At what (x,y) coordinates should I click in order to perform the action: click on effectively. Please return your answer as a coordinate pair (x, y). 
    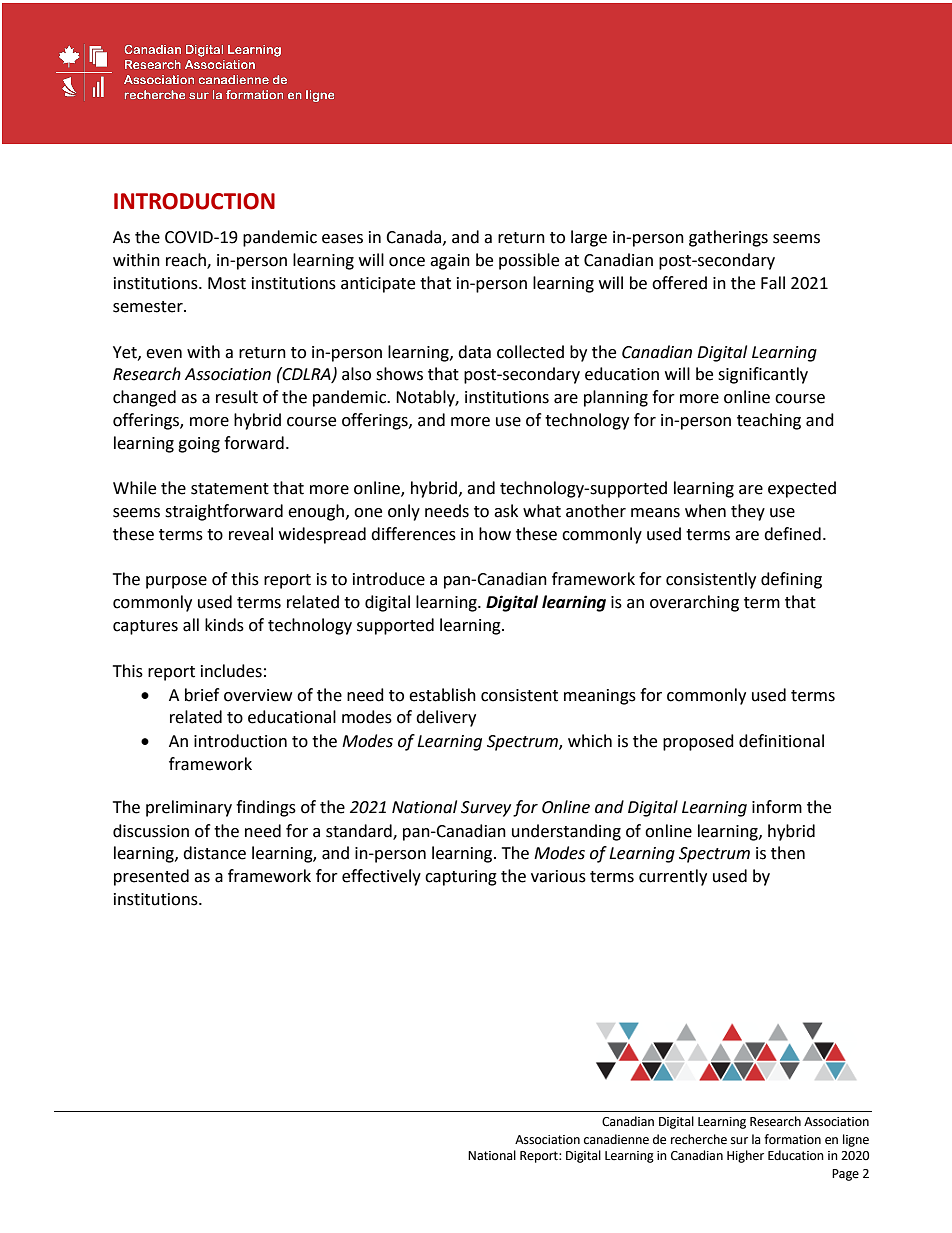
    Looking at the image, I should click on (381, 877).
